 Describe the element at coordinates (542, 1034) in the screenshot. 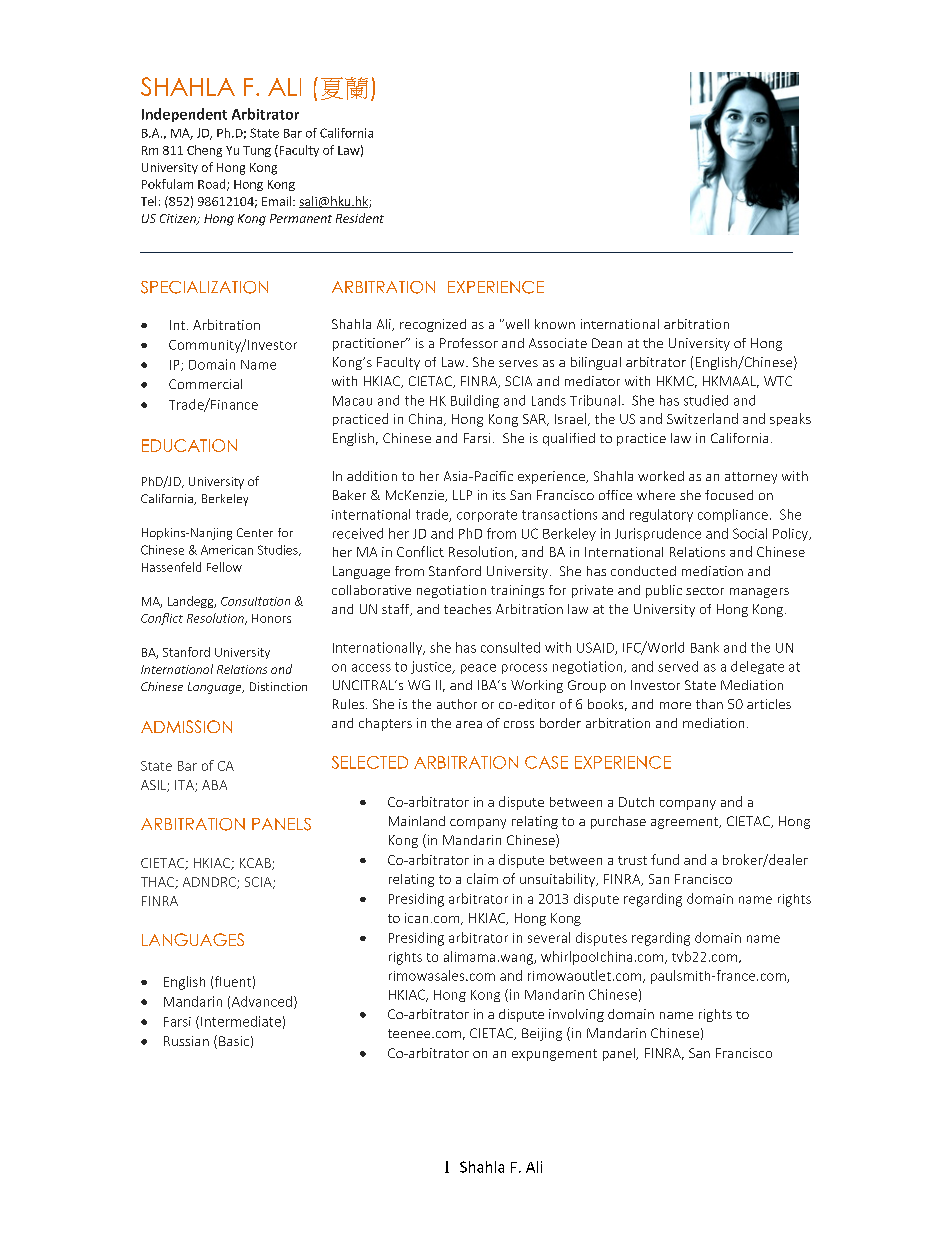

I see `Beijing` at that location.
